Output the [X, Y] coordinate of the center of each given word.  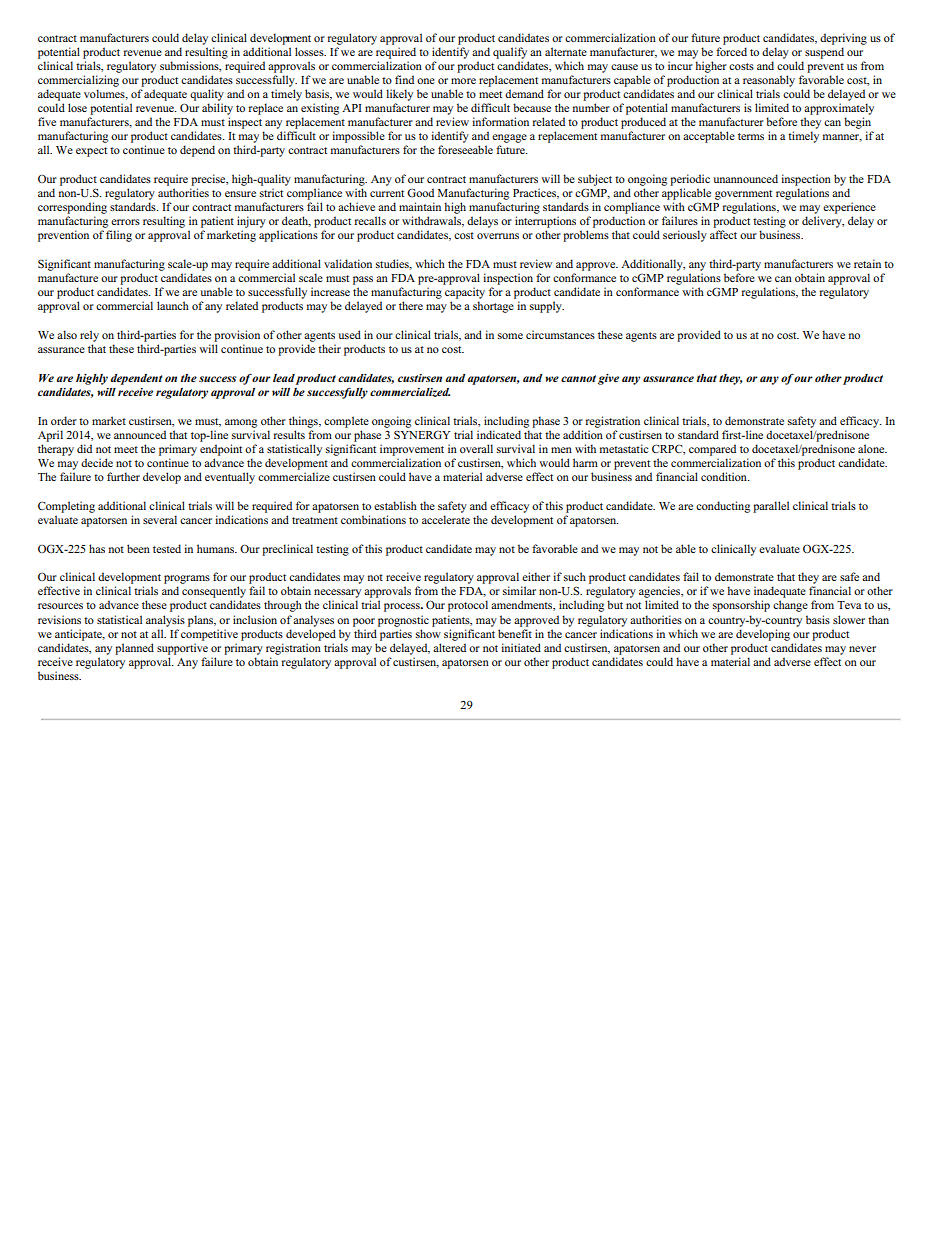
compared [712, 450]
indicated [499, 434]
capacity [465, 293]
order [64, 420]
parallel [771, 507]
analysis [165, 621]
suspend [824, 53]
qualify [510, 53]
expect [91, 152]
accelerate [446, 519]
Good [420, 192]
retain [867, 263]
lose [77, 107]
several [160, 519]
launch [173, 305]
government [743, 195]
